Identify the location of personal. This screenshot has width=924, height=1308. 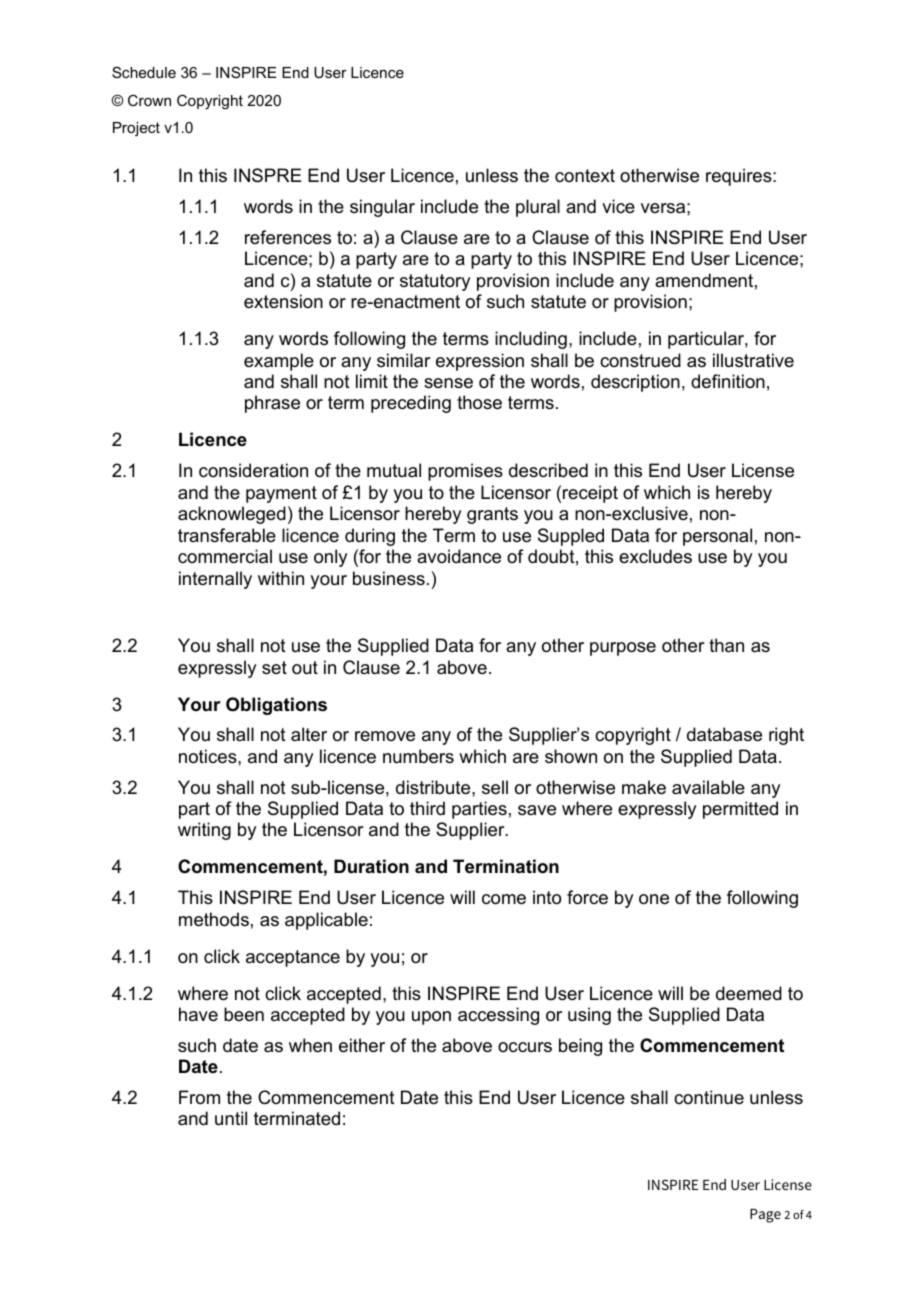
(717, 537).
